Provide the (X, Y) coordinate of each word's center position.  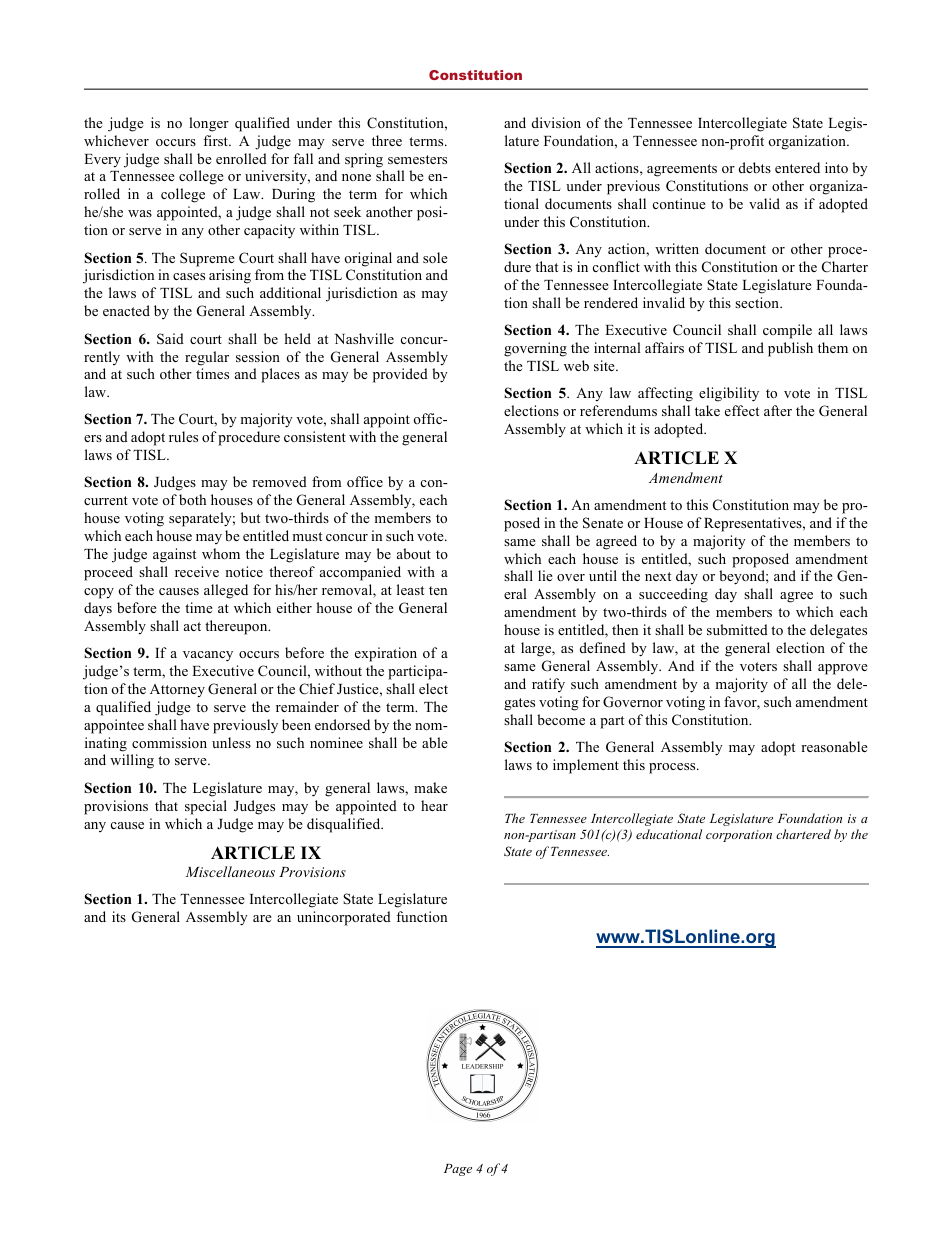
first (216, 140)
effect (742, 410)
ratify (548, 685)
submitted (737, 629)
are (262, 918)
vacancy (208, 656)
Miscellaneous (230, 871)
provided (400, 375)
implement (586, 766)
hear (434, 805)
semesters (417, 159)
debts (755, 167)
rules (183, 436)
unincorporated (344, 918)
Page (458, 1170)
